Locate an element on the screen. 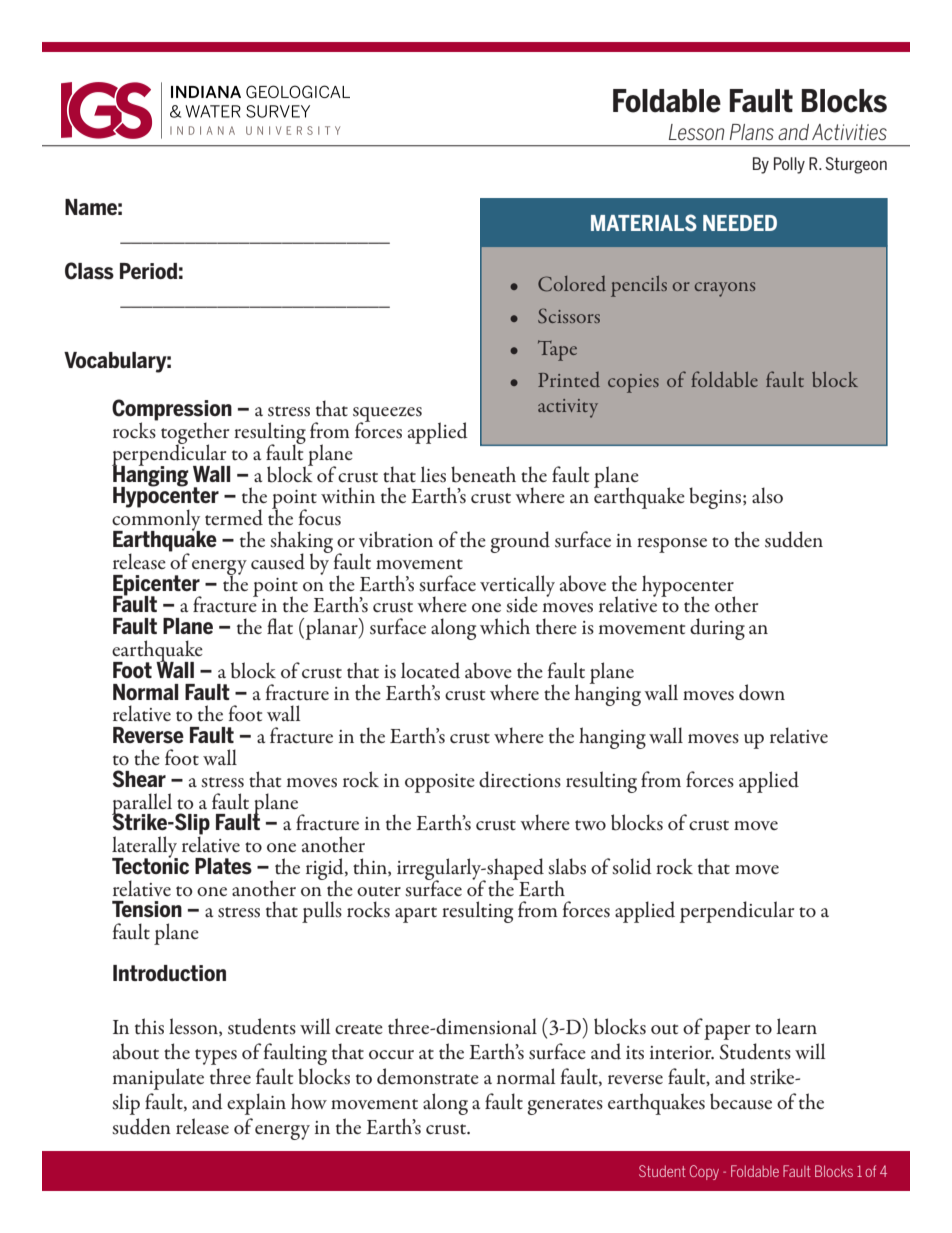  Compression is located at coordinates (172, 411).
